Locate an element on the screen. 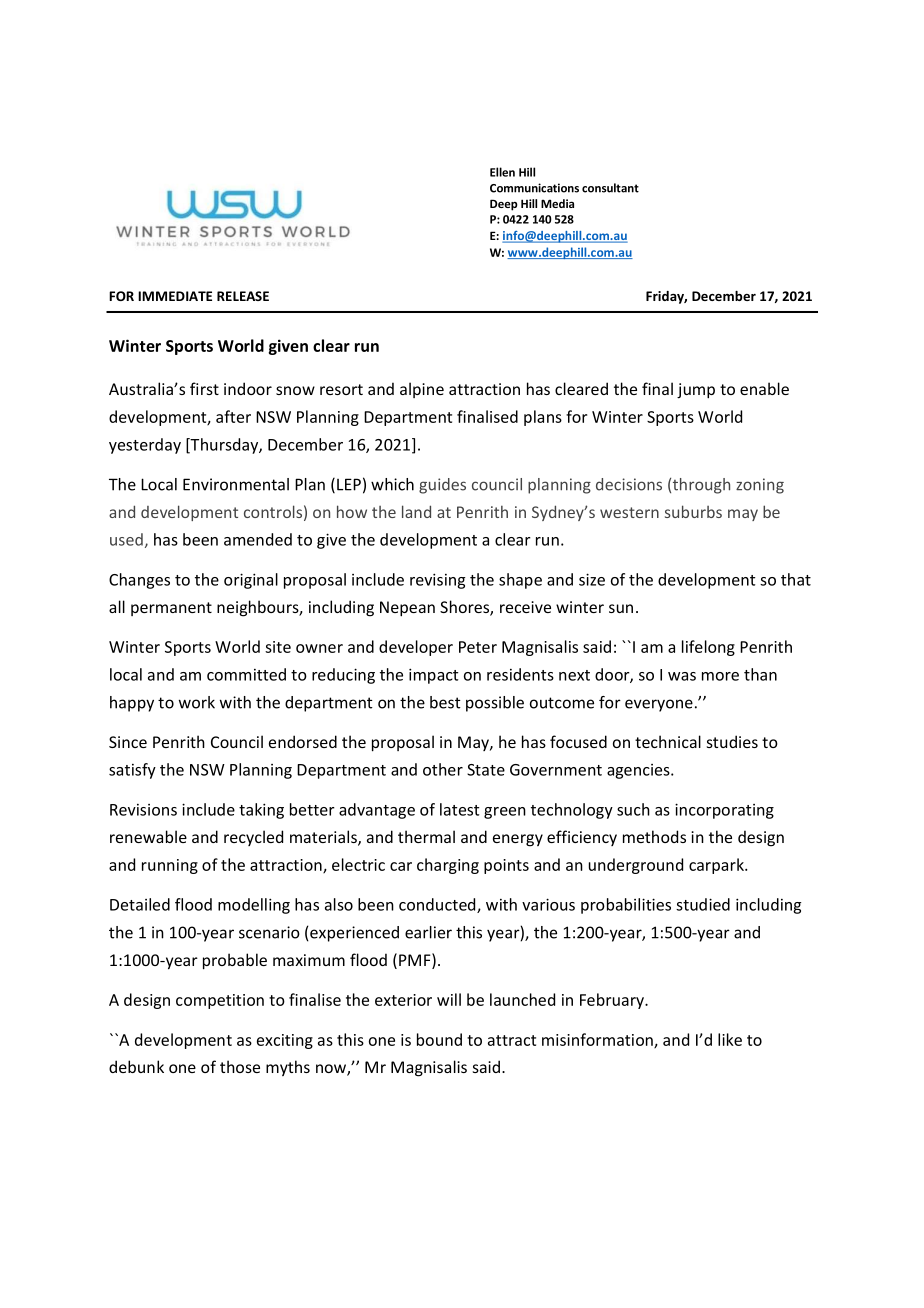 The height and width of the screenshot is (1308, 924). Peter is located at coordinates (478, 647).
